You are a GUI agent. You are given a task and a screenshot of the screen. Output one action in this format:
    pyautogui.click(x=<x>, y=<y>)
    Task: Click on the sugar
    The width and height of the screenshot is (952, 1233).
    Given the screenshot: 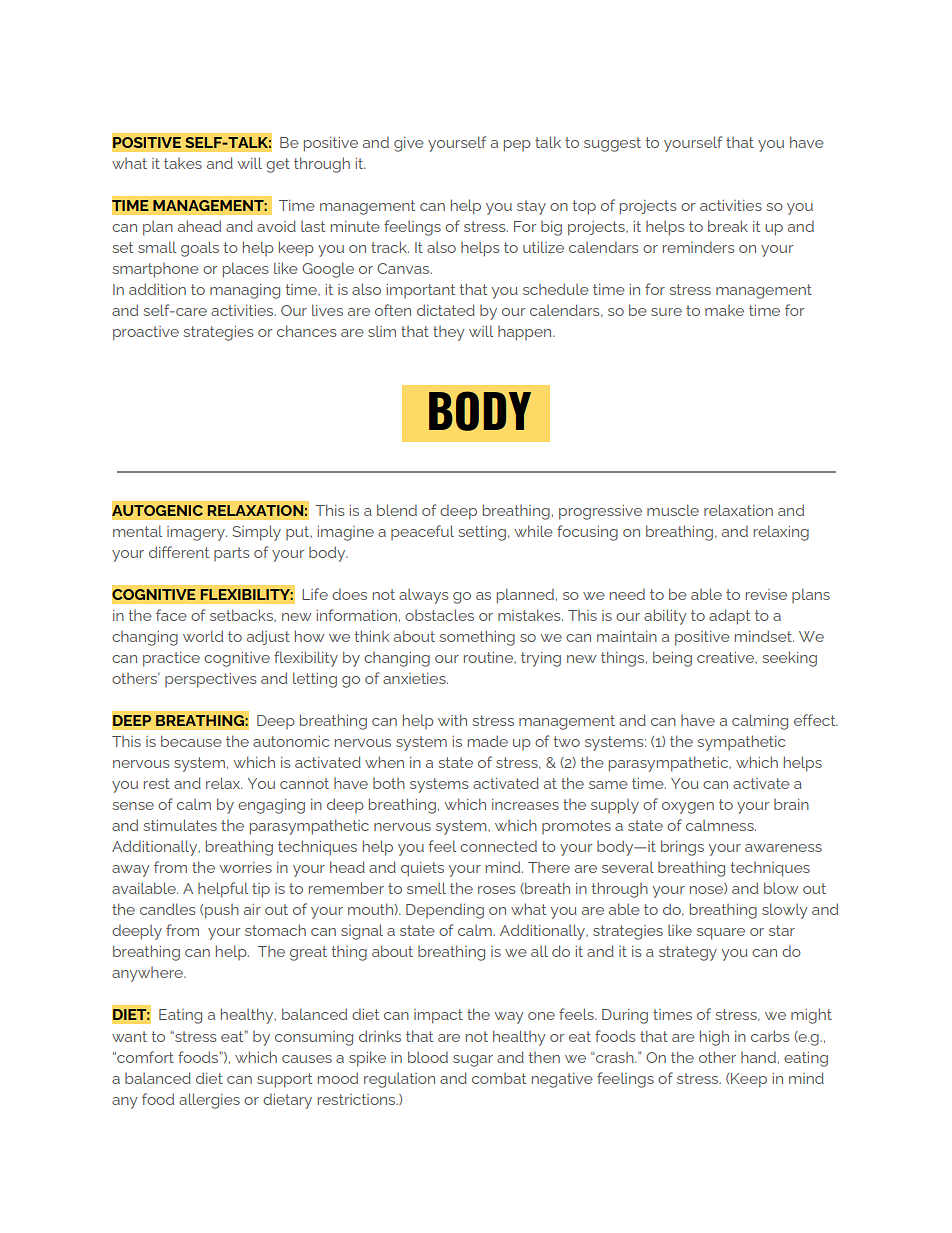 What is the action you would take?
    pyautogui.click(x=473, y=1061)
